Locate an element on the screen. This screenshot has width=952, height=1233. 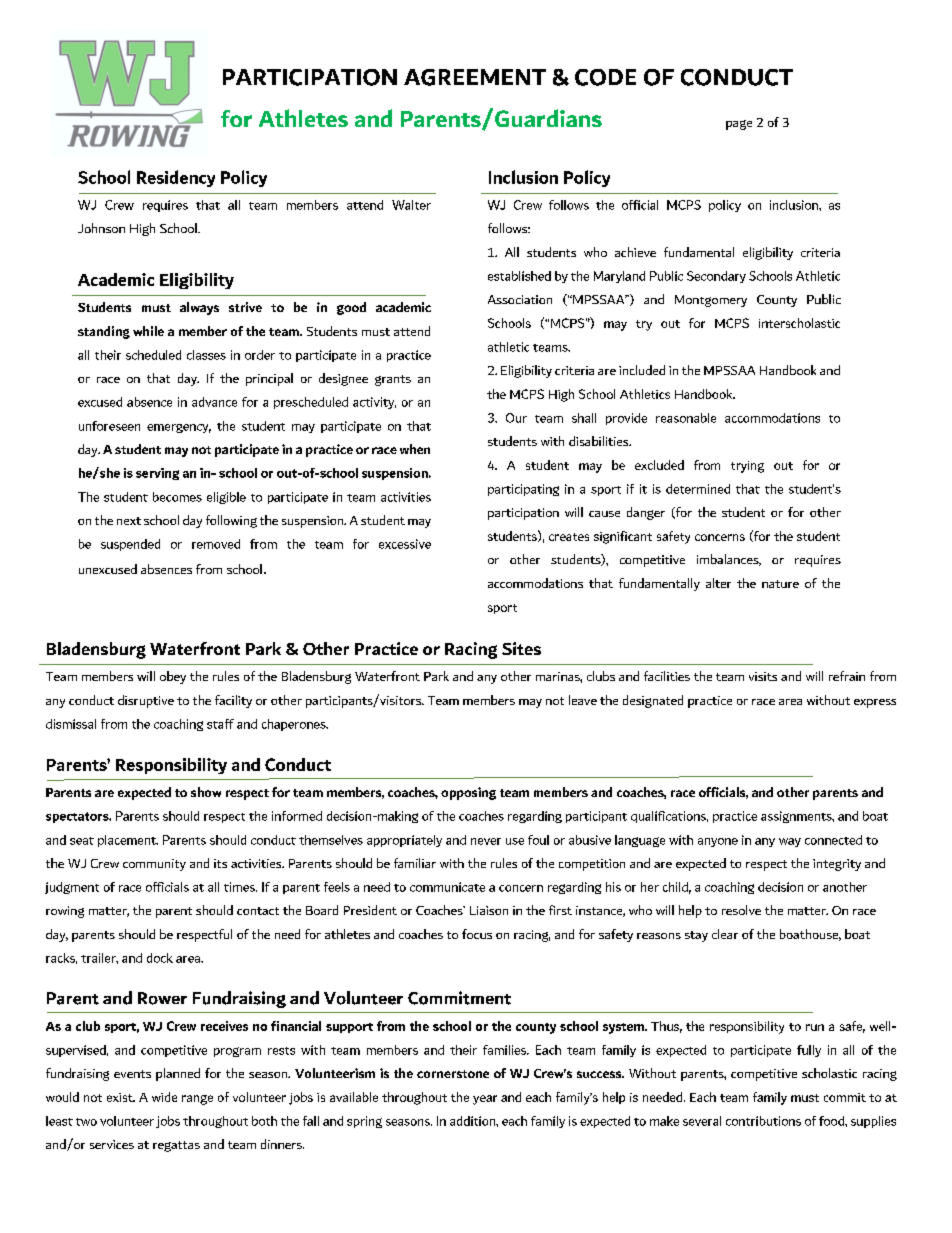
page is located at coordinates (739, 125).
